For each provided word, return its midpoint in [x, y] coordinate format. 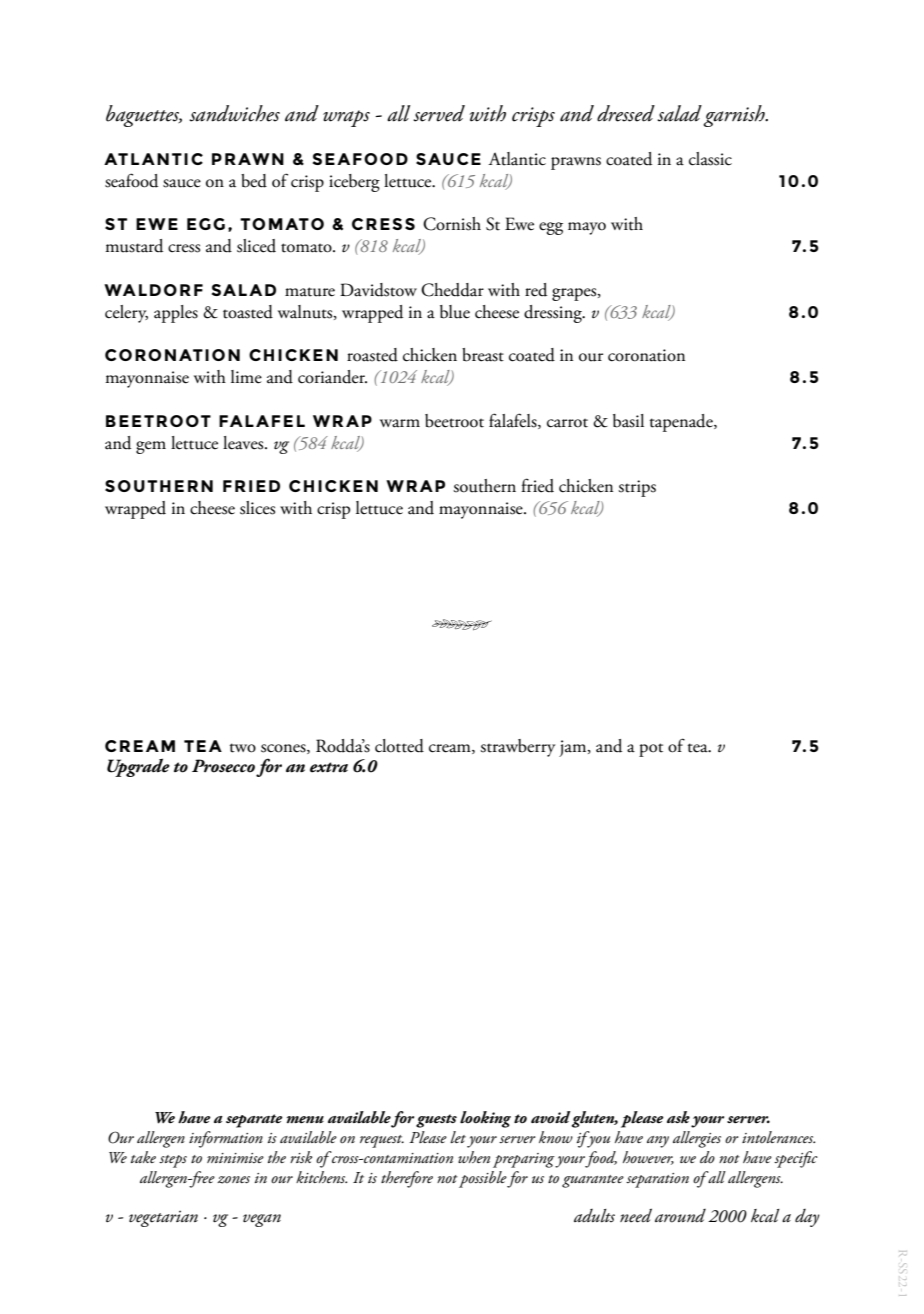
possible [483, 1179]
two [243, 748]
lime [246, 377]
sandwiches [234, 113]
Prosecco [223, 766]
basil [628, 421]
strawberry [517, 748]
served [439, 113]
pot [651, 750]
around [680, 1216]
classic [710, 159]
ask [678, 1117]
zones [233, 1180]
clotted [399, 746]
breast [483, 355]
